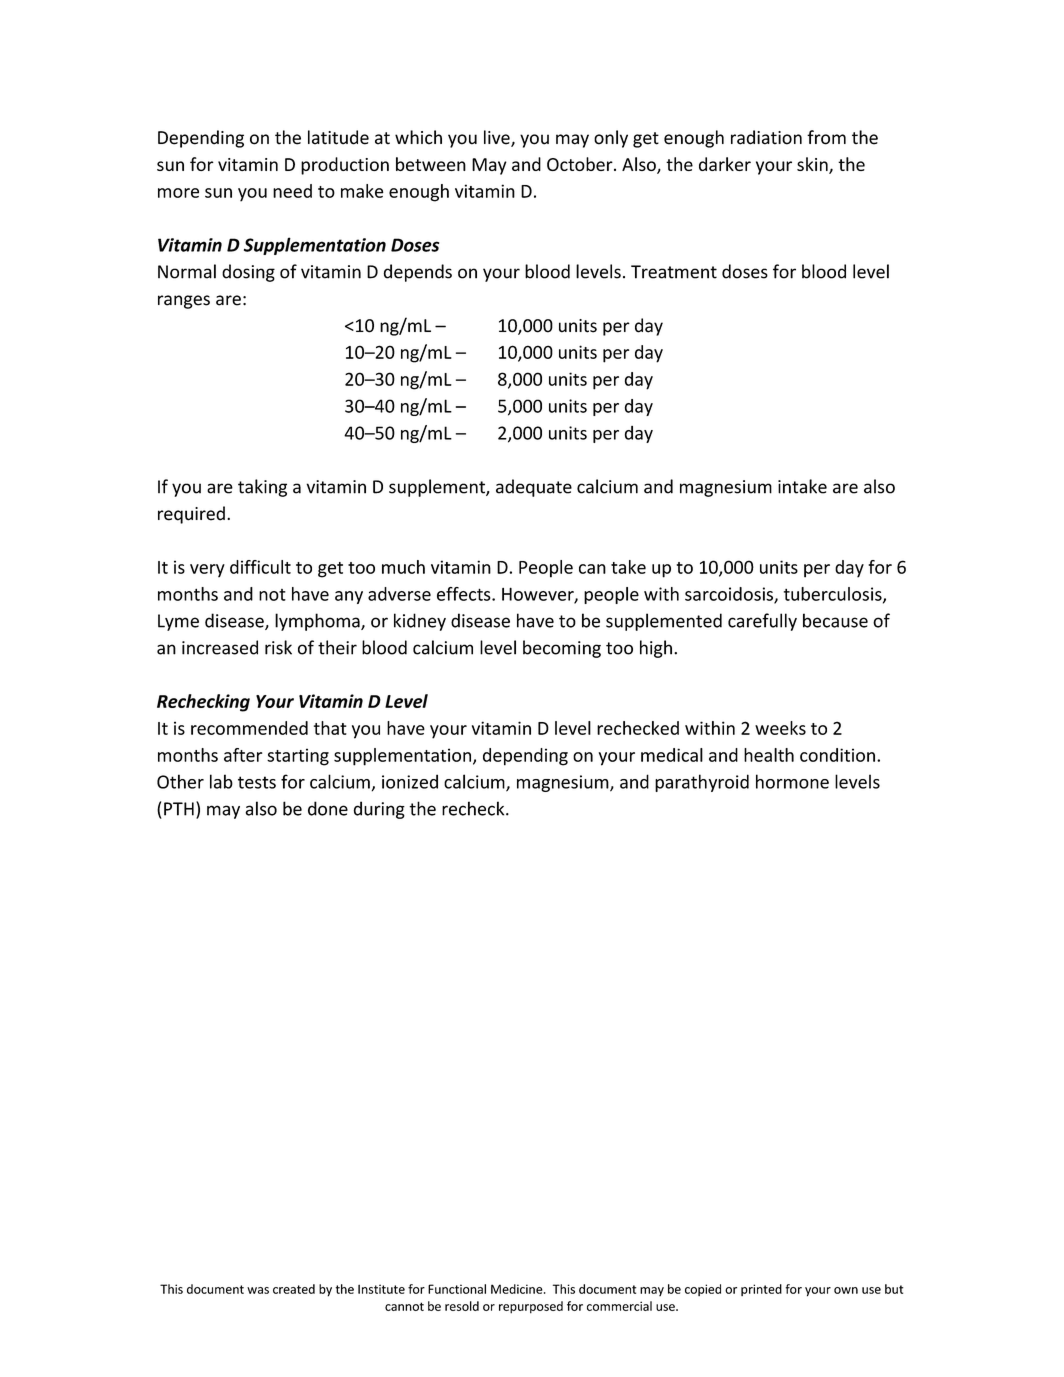 This image has height=1377, width=1064. I want to click on need, so click(292, 191).
